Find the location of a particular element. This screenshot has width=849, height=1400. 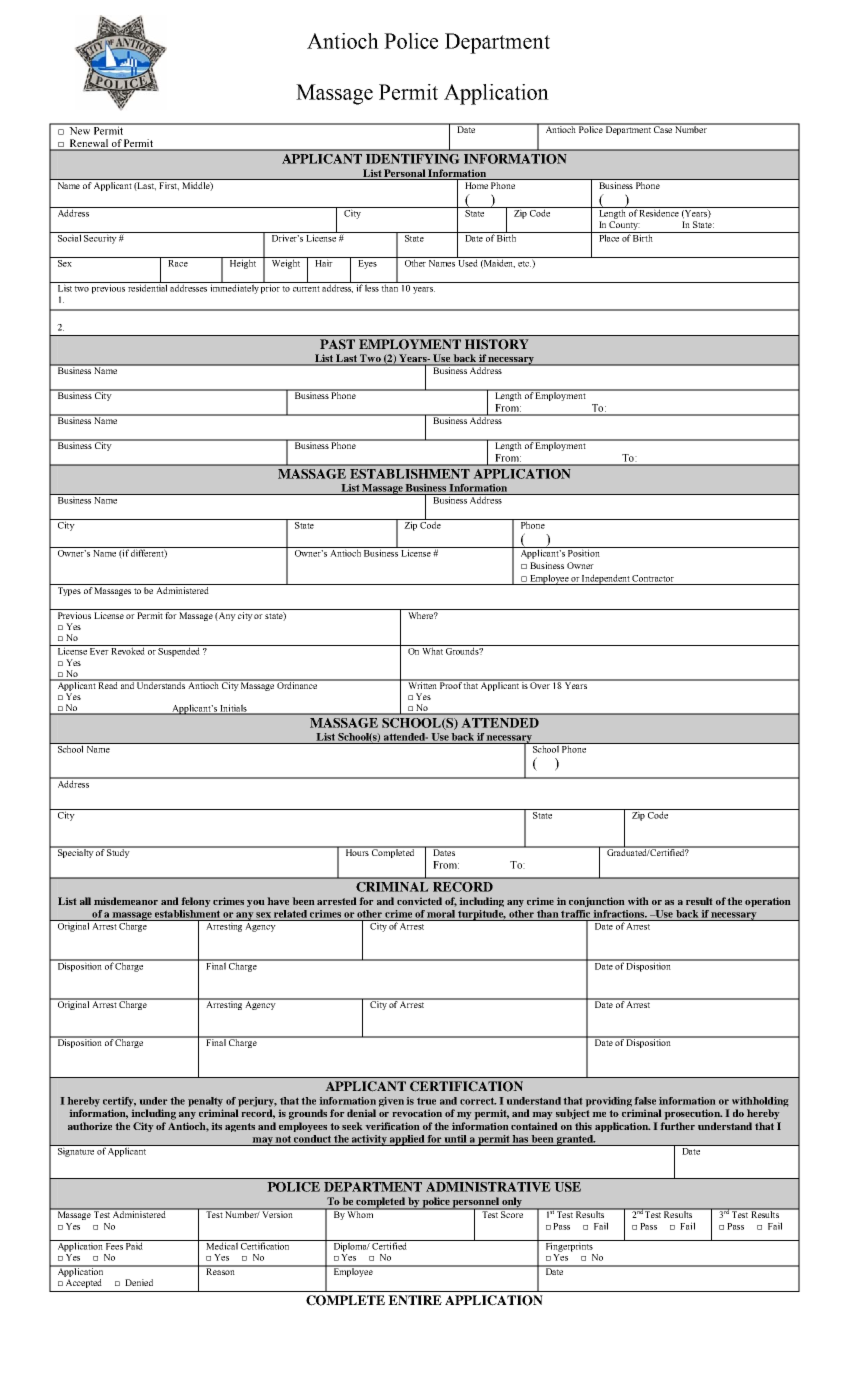

Over is located at coordinates (540, 684).
